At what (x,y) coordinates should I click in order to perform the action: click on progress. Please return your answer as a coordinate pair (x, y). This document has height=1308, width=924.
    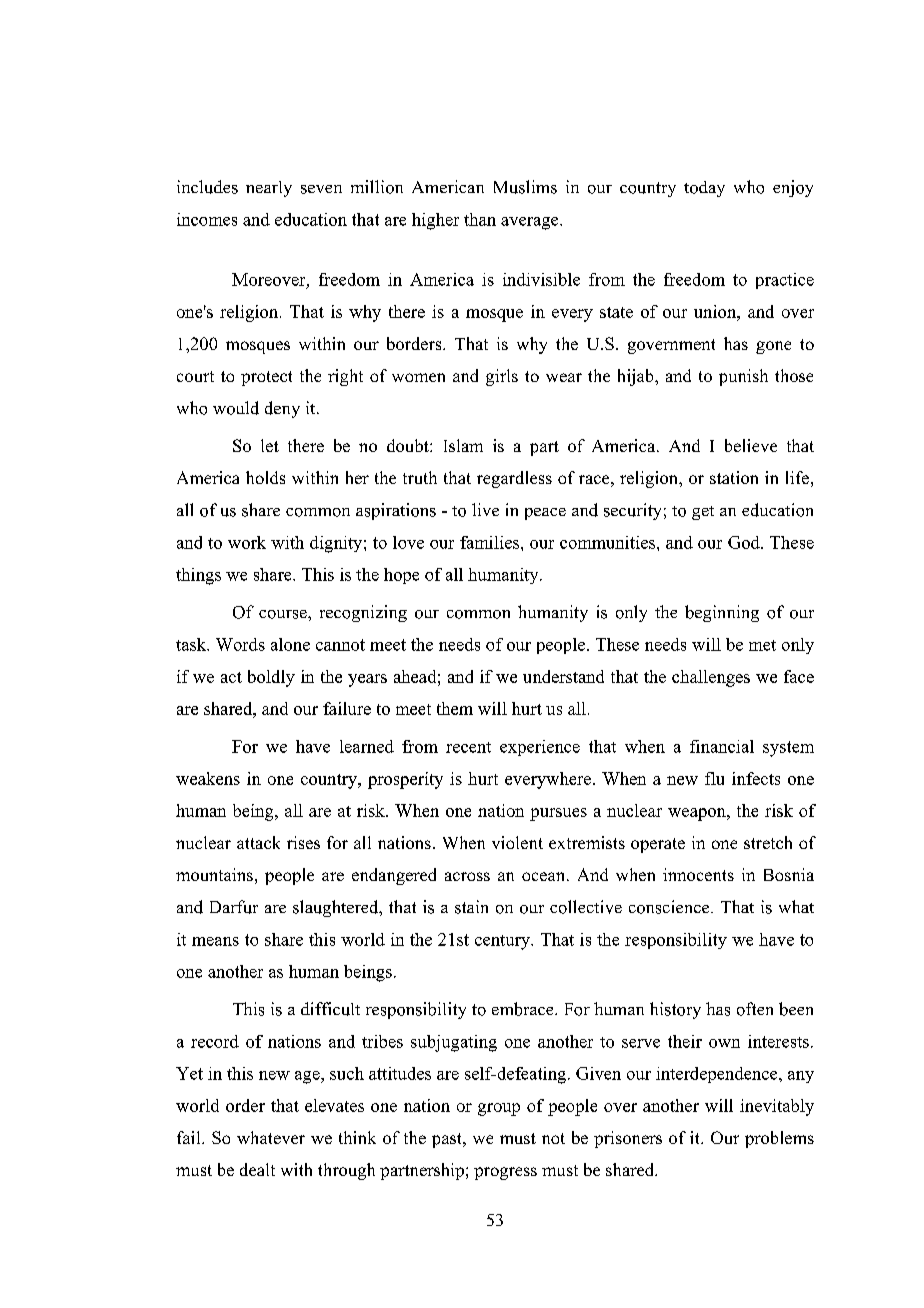
    Looking at the image, I should click on (505, 1173).
